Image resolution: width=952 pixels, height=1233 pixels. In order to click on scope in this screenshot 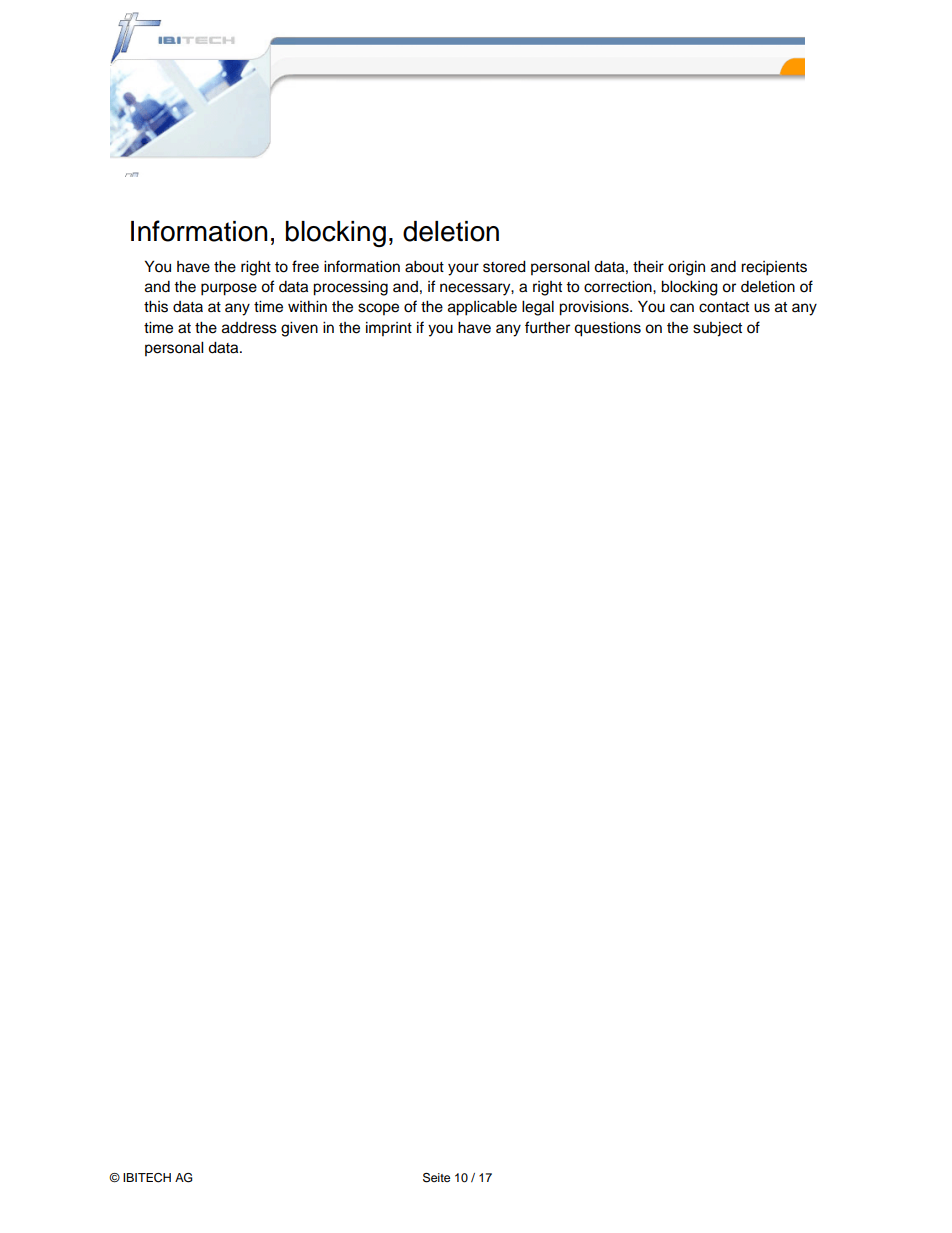, I will do `click(378, 309)`.
